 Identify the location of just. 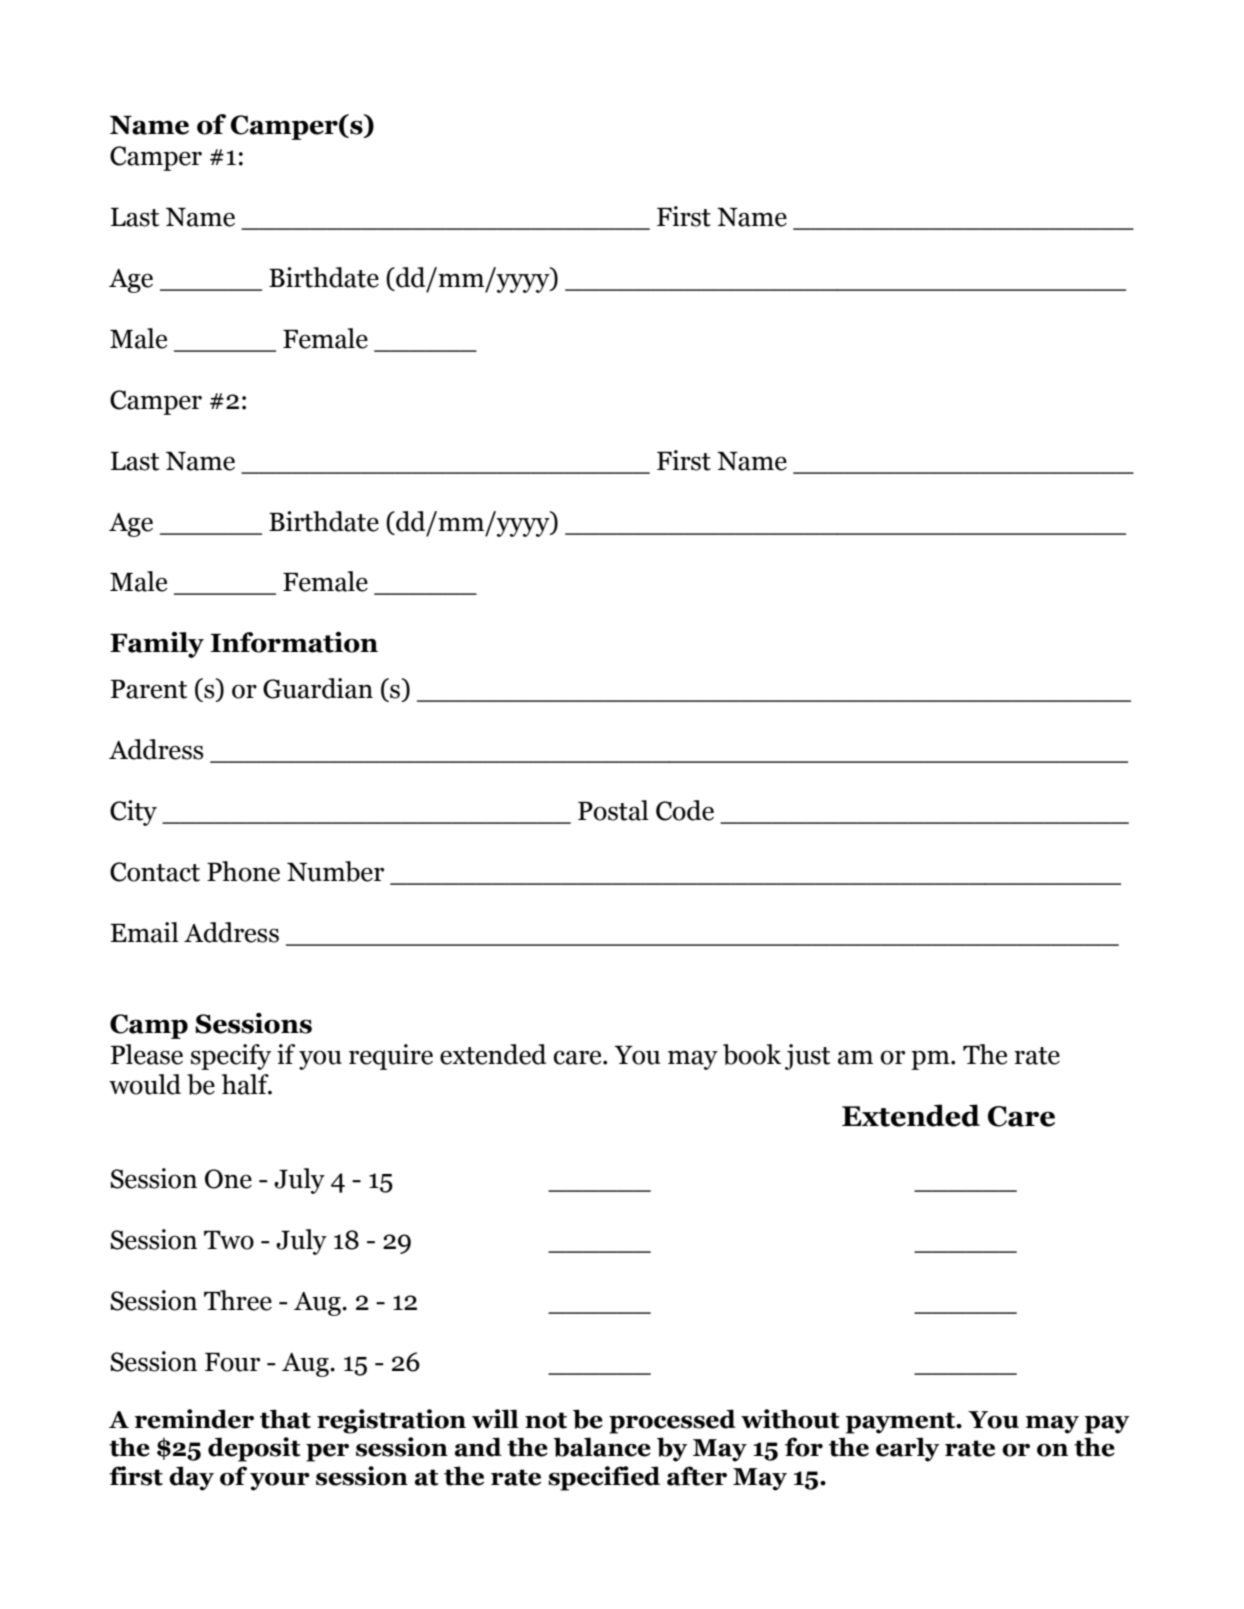
(807, 1057).
